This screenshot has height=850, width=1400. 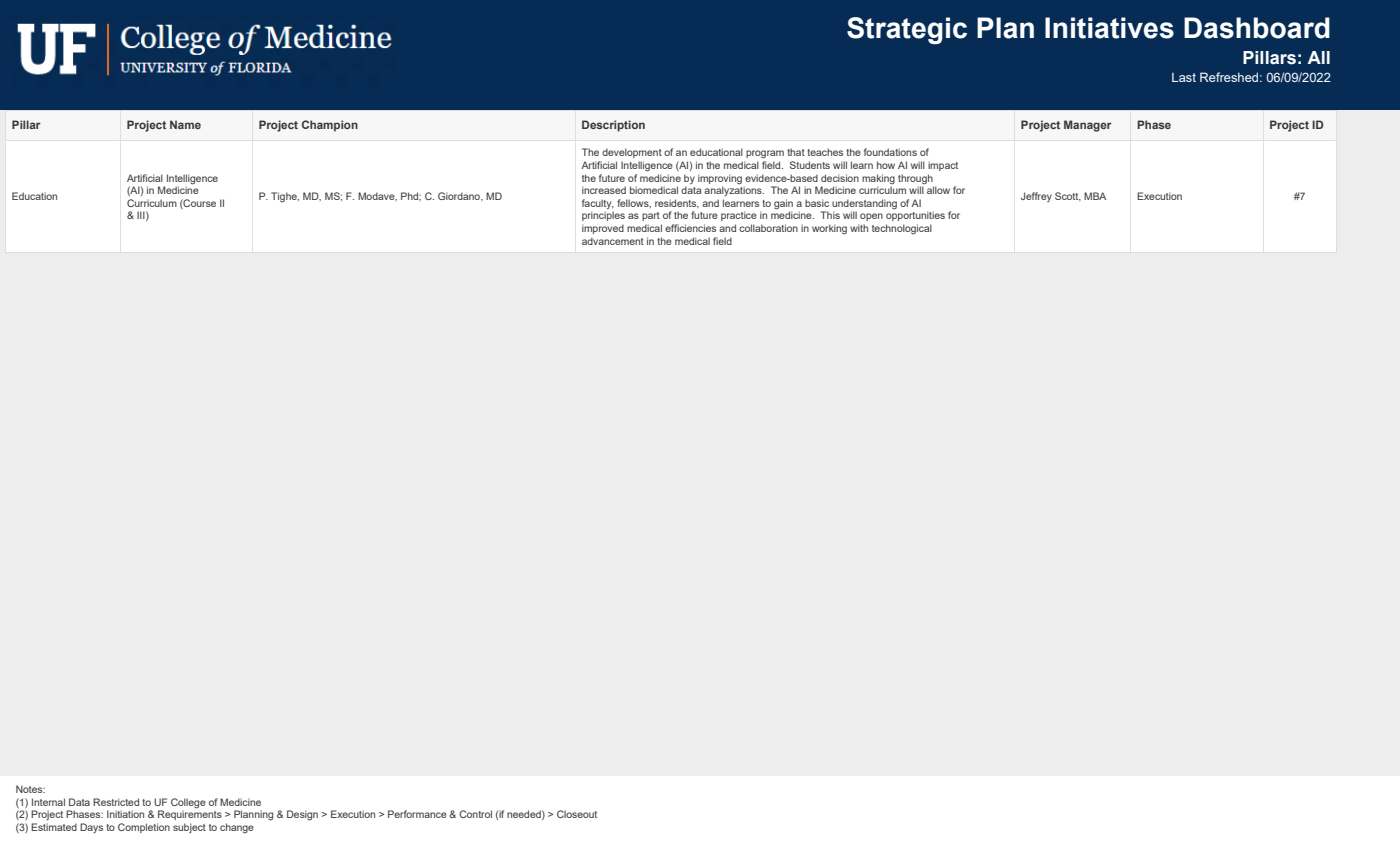 What do you see at coordinates (475, 814) in the screenshot?
I see `Control` at bounding box center [475, 814].
